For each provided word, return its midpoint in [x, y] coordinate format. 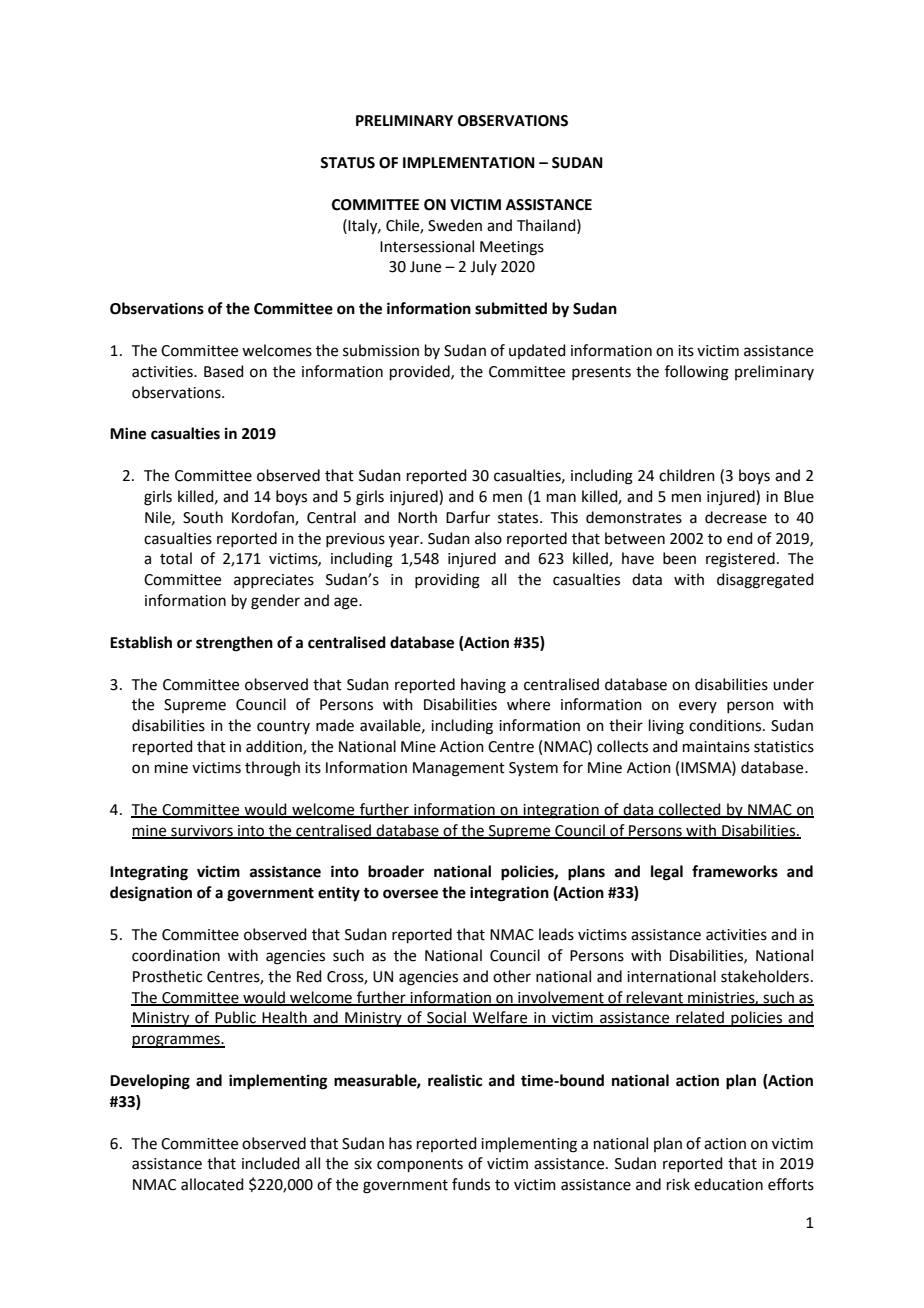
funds [471, 1184]
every [698, 707]
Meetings [512, 248]
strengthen [234, 644]
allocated [212, 1184]
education [728, 1184]
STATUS [347, 163]
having [483, 686]
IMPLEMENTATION [469, 163]
